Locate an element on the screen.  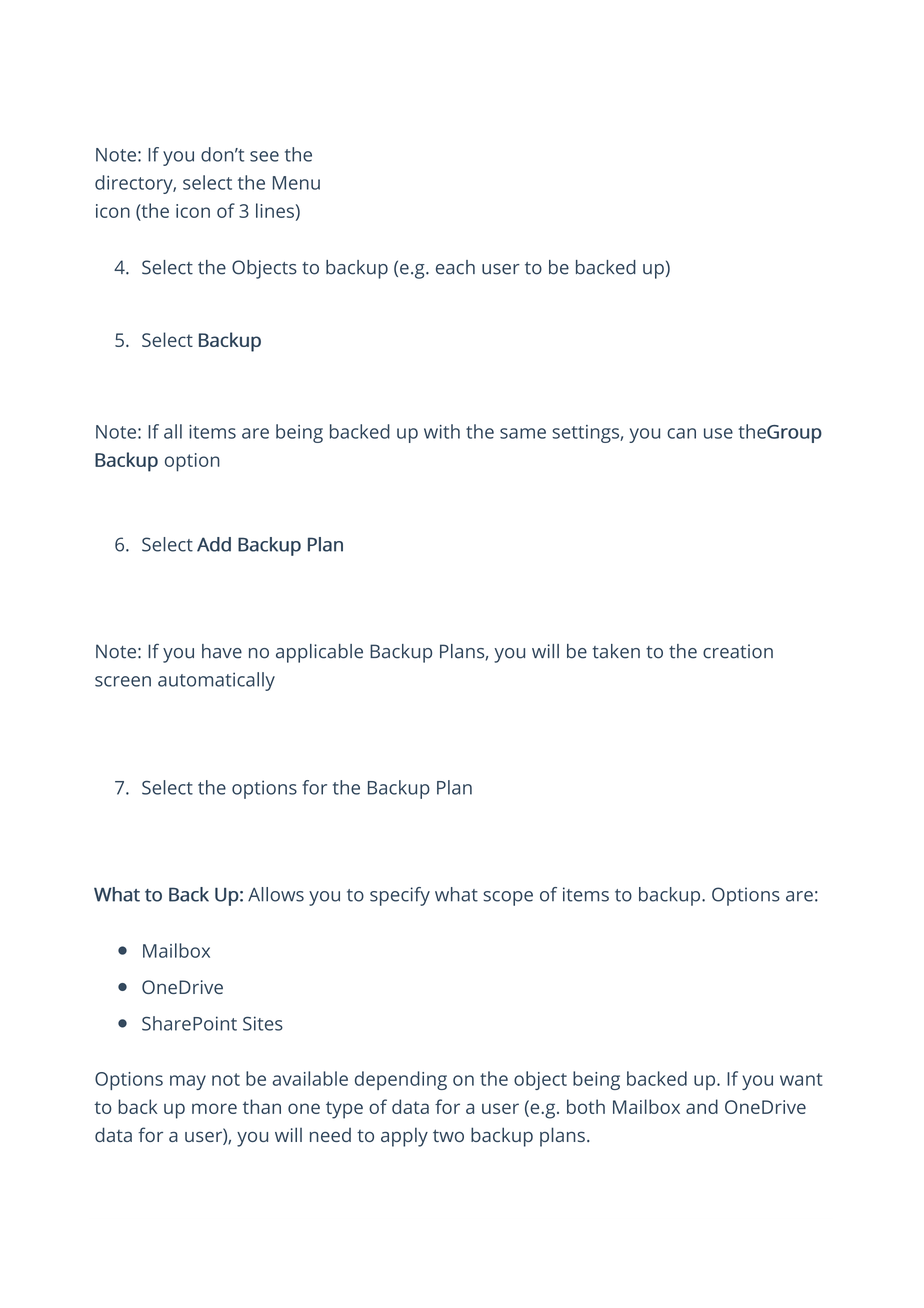
creation is located at coordinates (738, 651).
